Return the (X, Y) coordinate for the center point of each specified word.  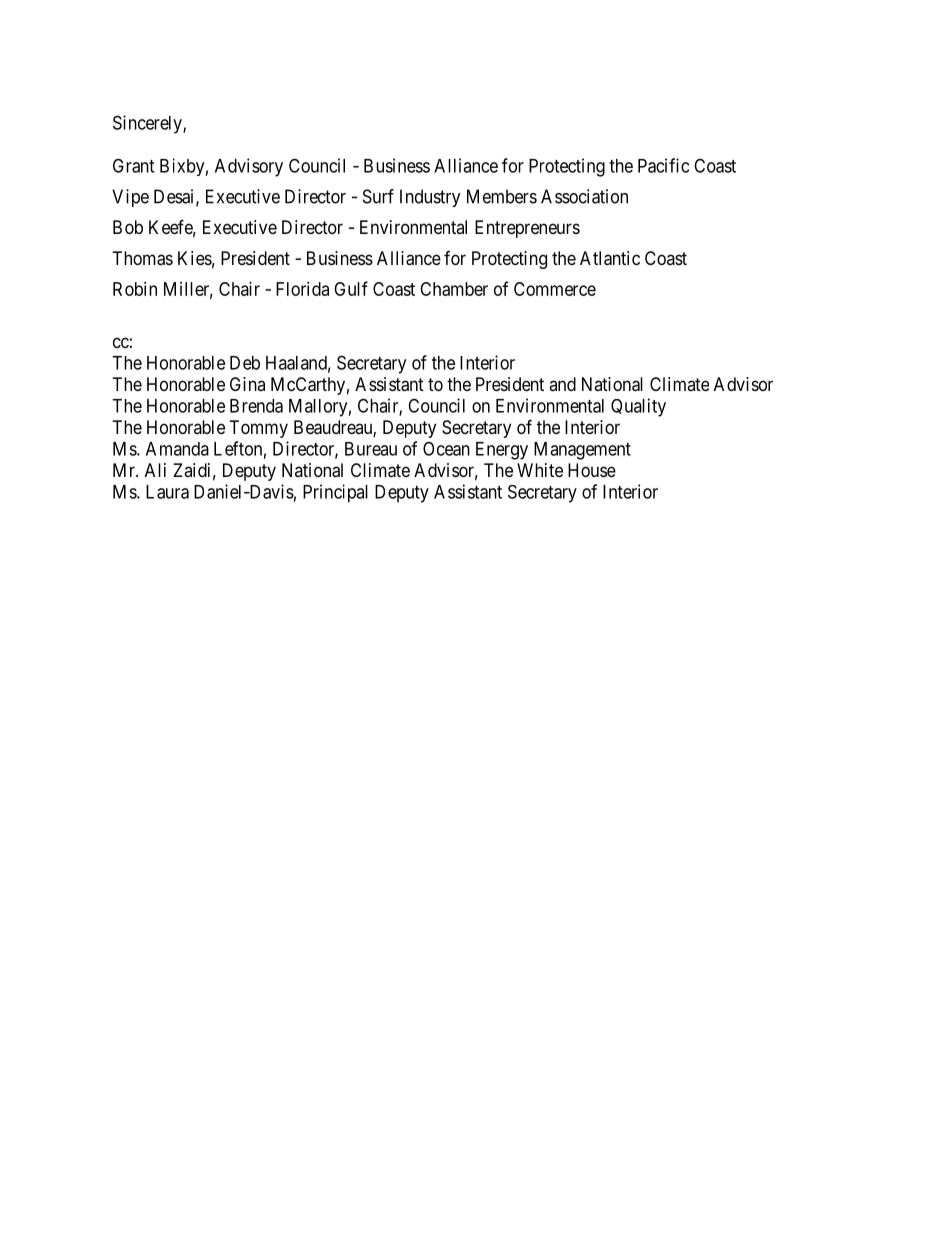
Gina (247, 384)
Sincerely (148, 124)
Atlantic (610, 258)
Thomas (143, 258)
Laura (167, 492)
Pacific (663, 165)
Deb (245, 363)
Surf (378, 196)
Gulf (351, 288)
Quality (638, 407)
